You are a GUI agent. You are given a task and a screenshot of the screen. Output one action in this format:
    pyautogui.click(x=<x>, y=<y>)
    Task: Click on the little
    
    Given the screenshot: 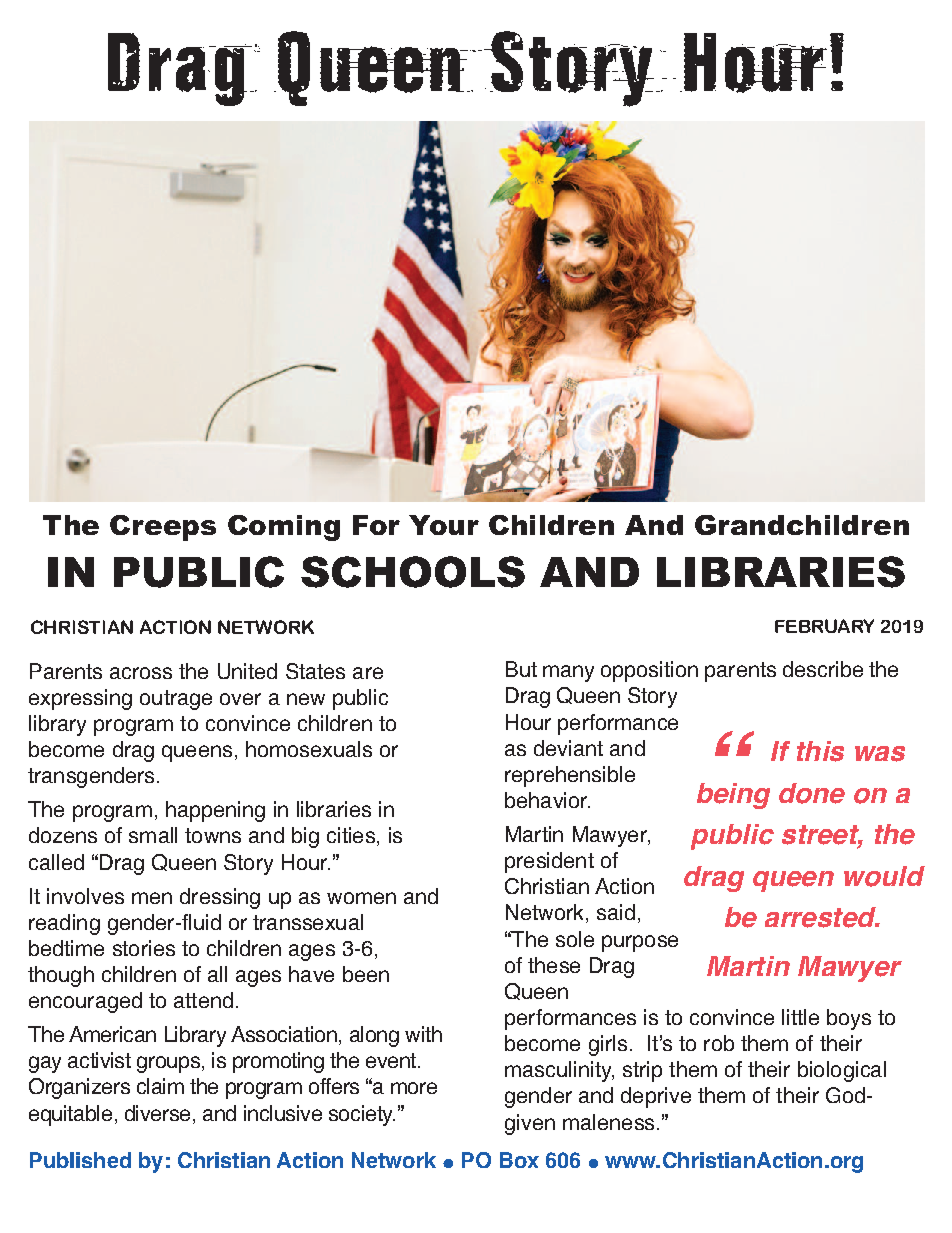 What is the action you would take?
    pyautogui.click(x=800, y=1017)
